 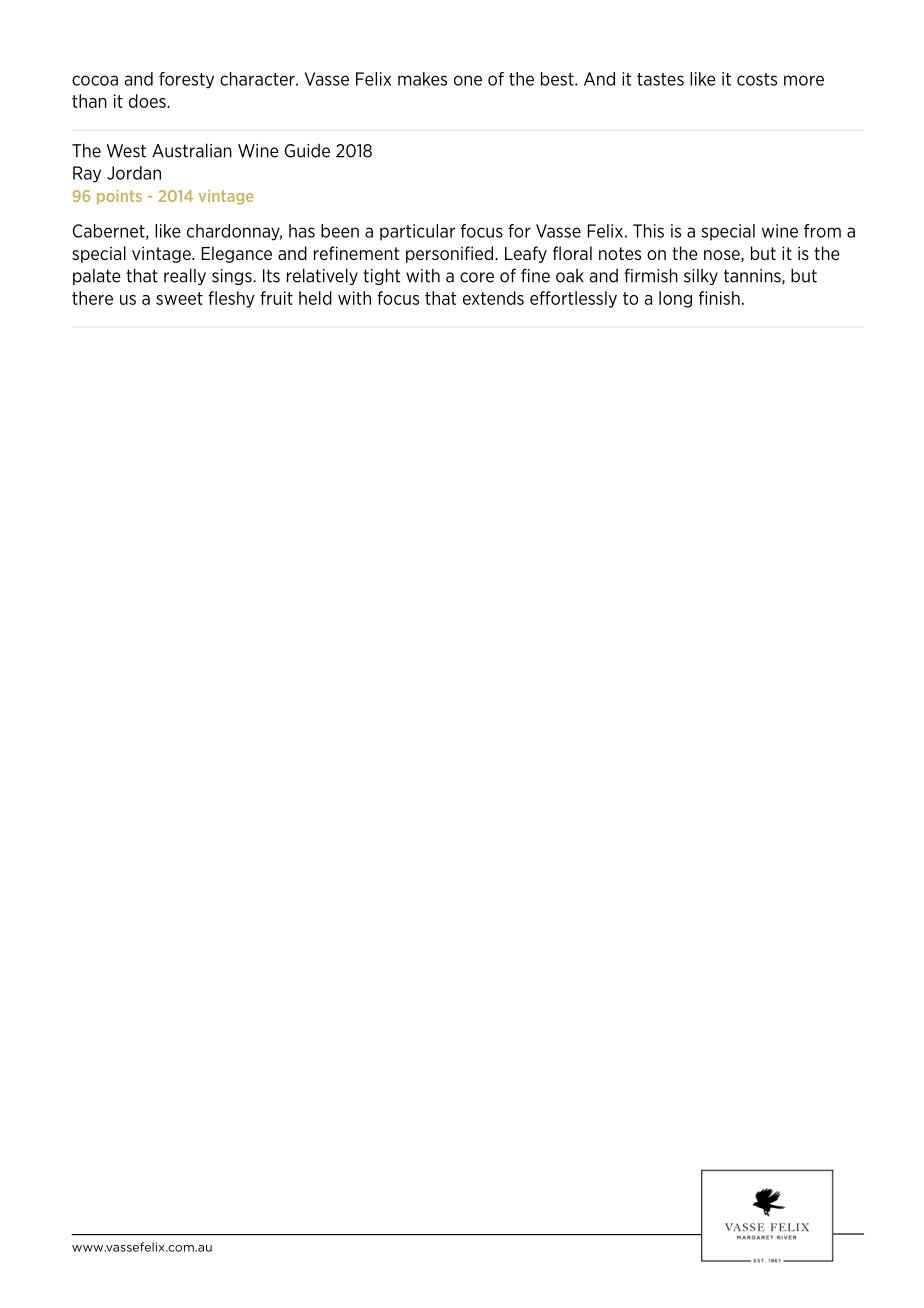 What do you see at coordinates (179, 298) in the image?
I see `sweet` at bounding box center [179, 298].
